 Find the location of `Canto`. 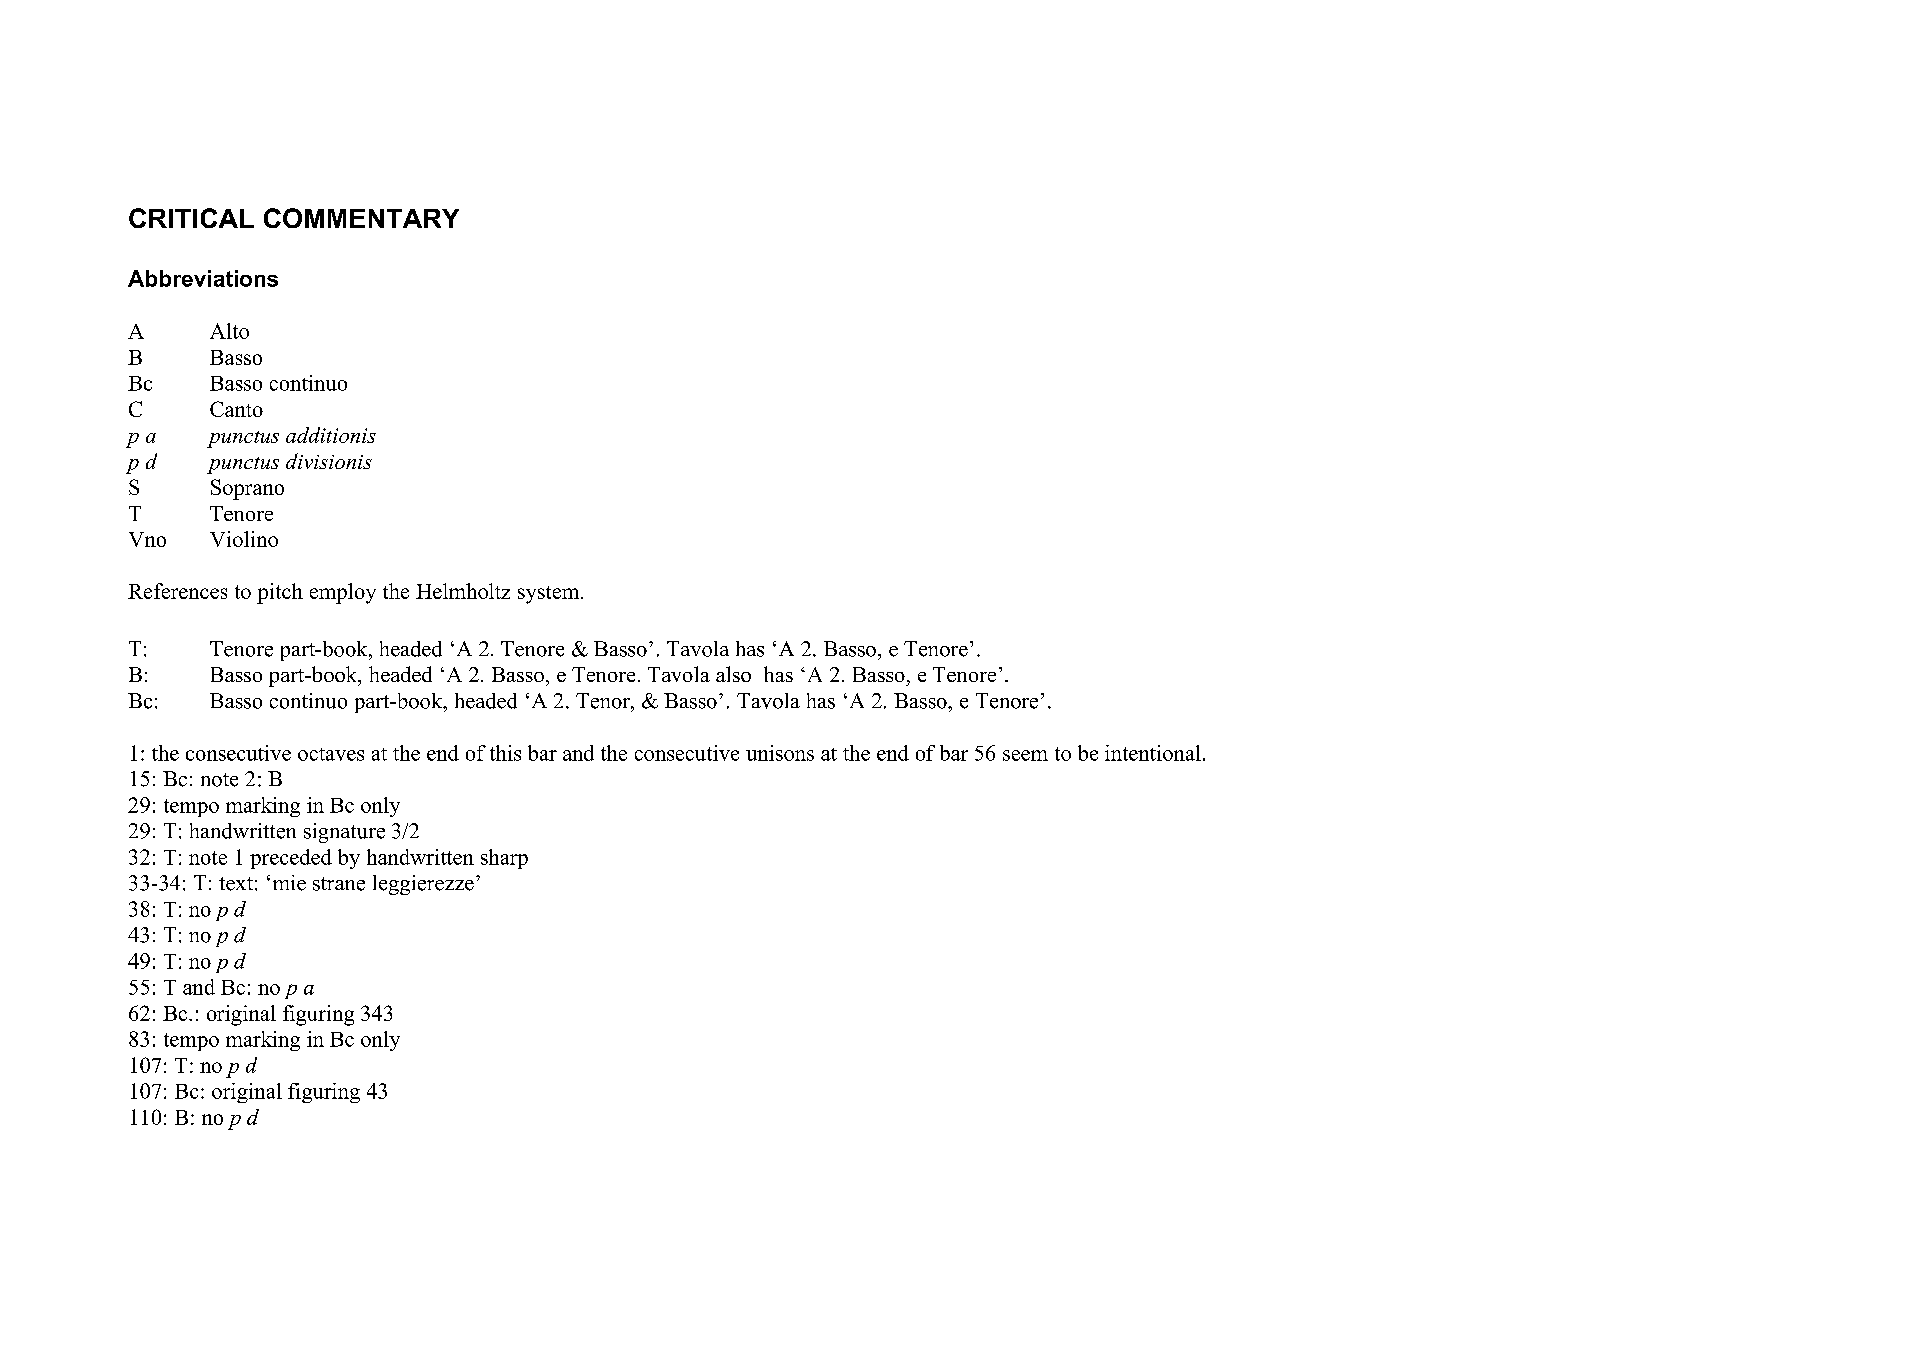

Canto is located at coordinates (236, 409).
